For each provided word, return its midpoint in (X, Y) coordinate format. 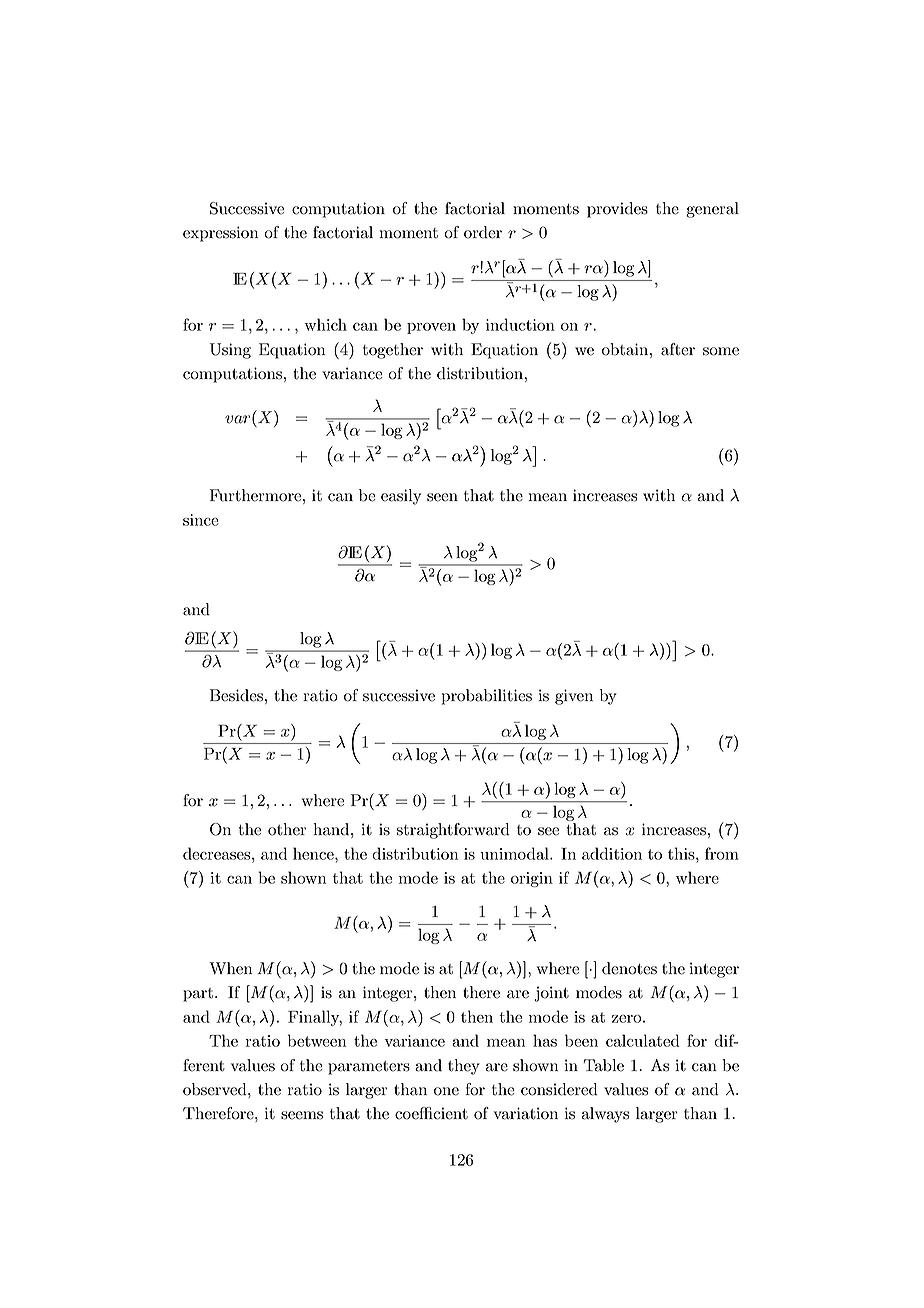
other (287, 829)
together (393, 351)
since (201, 520)
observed (216, 1089)
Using (230, 351)
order (483, 232)
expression (220, 234)
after (678, 349)
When (230, 968)
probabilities (487, 697)
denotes (629, 968)
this (682, 853)
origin (532, 879)
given (574, 697)
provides (617, 210)
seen (442, 497)
